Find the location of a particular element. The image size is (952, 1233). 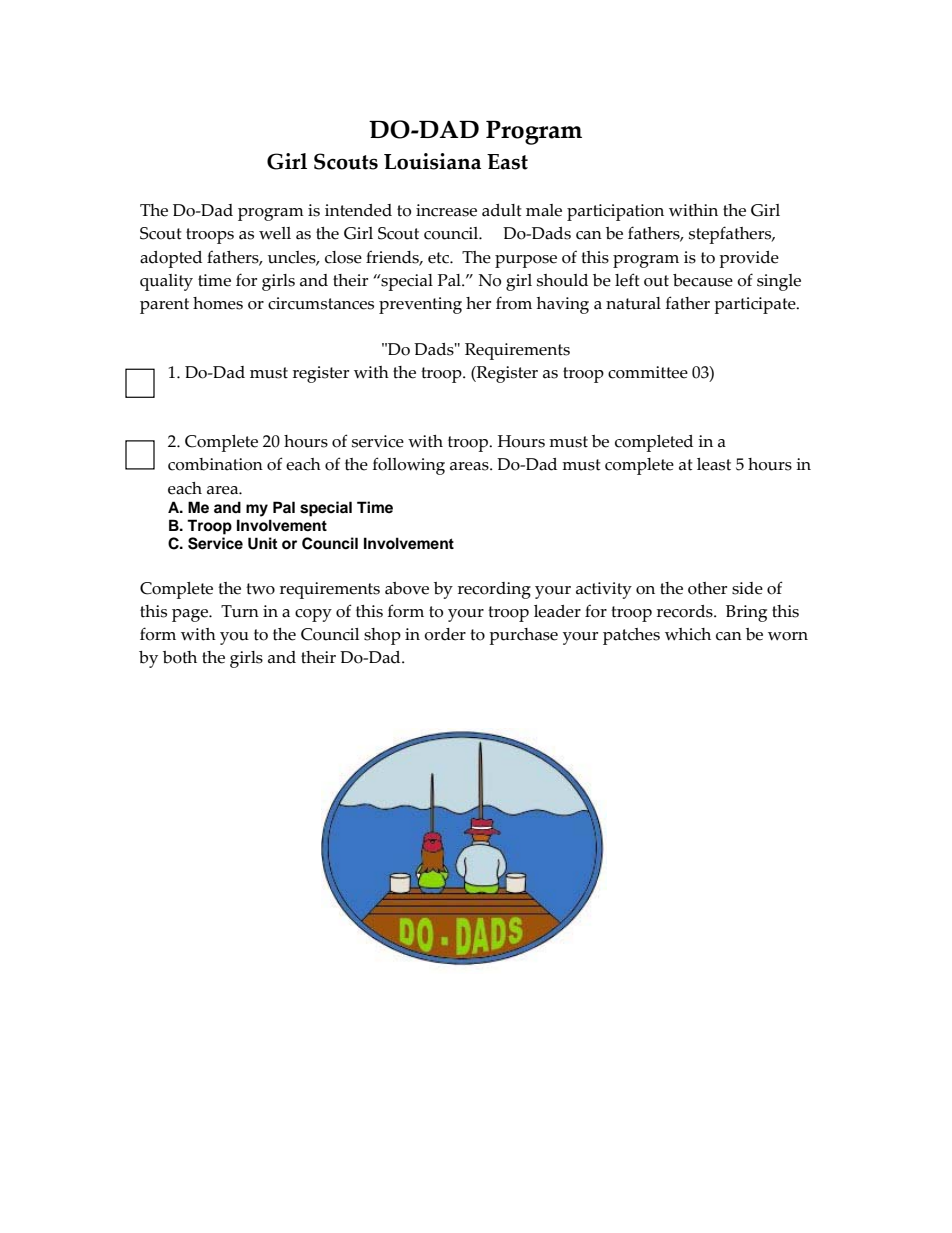

intended is located at coordinates (358, 210).
